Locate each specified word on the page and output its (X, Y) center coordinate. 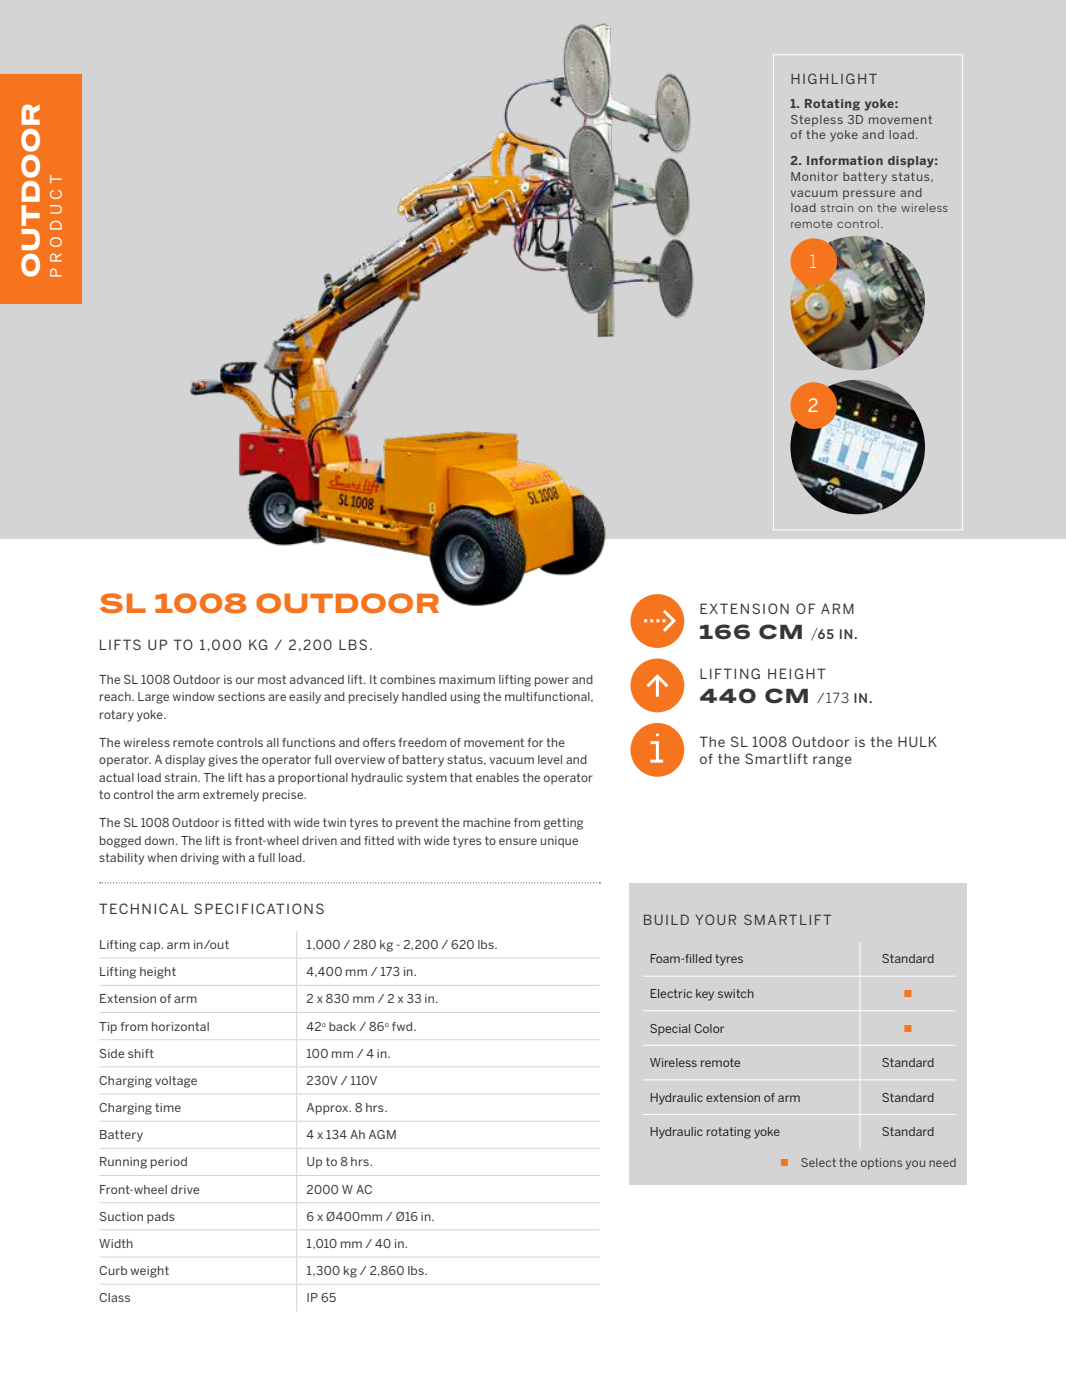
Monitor (814, 176)
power (552, 682)
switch (736, 993)
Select (818, 1162)
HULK (917, 741)
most (272, 679)
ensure (518, 841)
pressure (869, 195)
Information (845, 160)
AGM (382, 1134)
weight (150, 1272)
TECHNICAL (143, 908)
